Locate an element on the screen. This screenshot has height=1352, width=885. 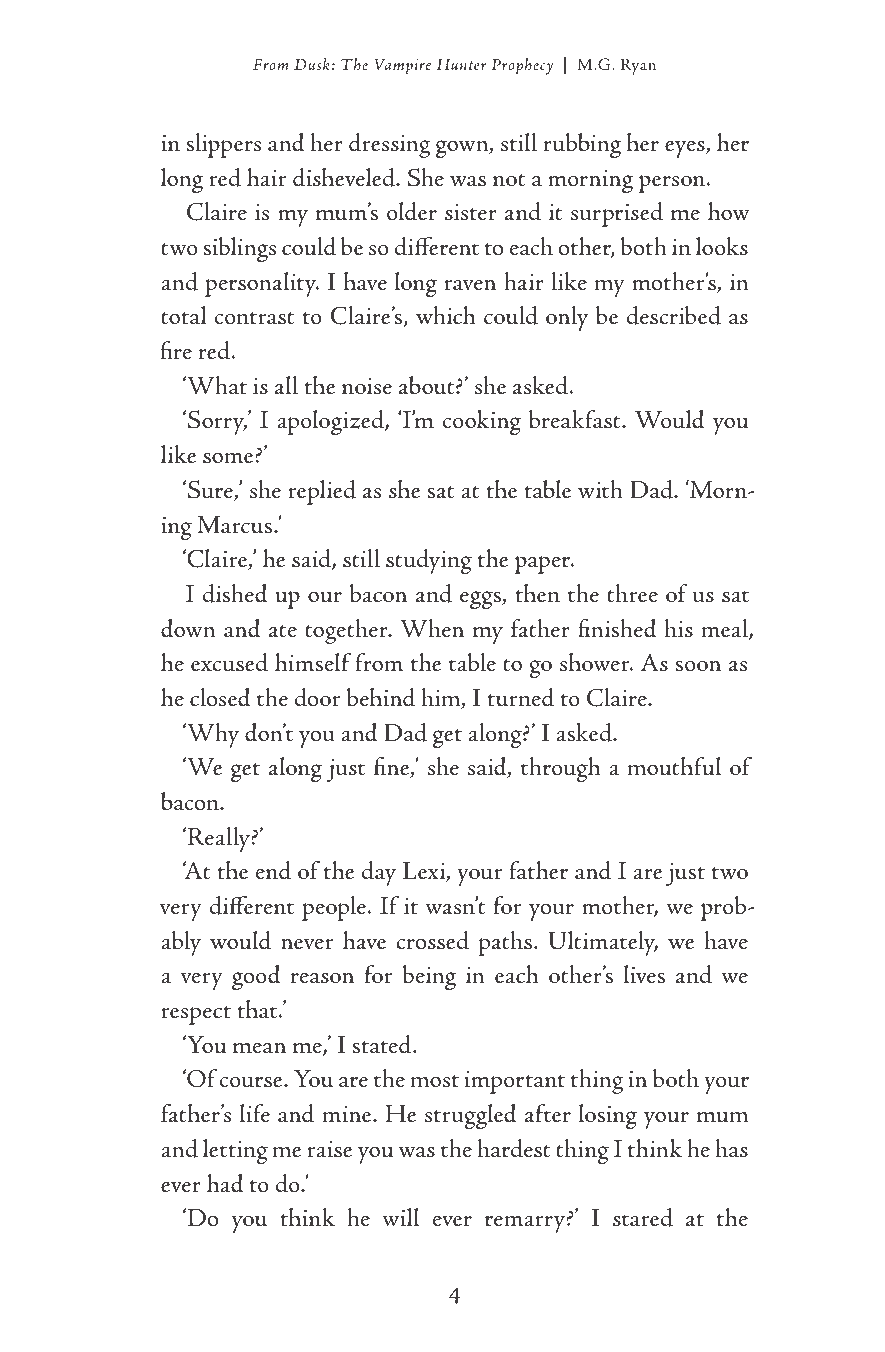
disheveled is located at coordinates (345, 177).
